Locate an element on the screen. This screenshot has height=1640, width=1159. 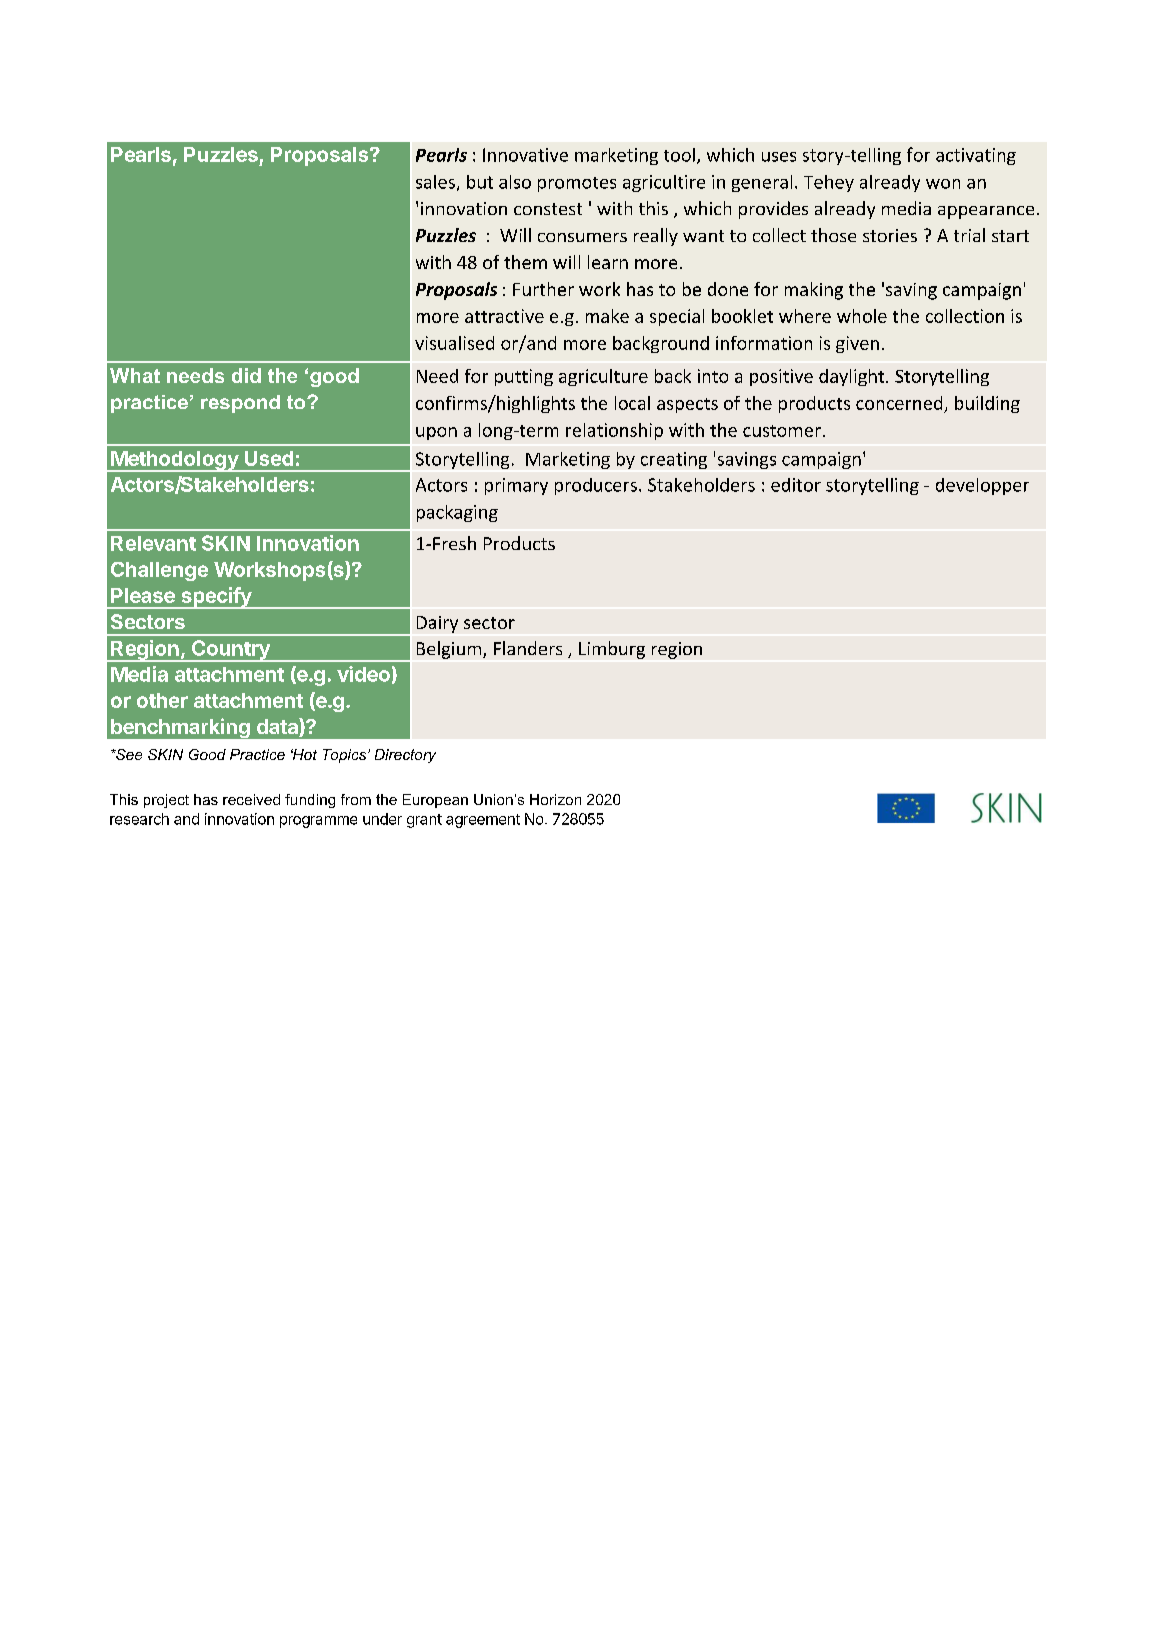
Used is located at coordinates (269, 458).
